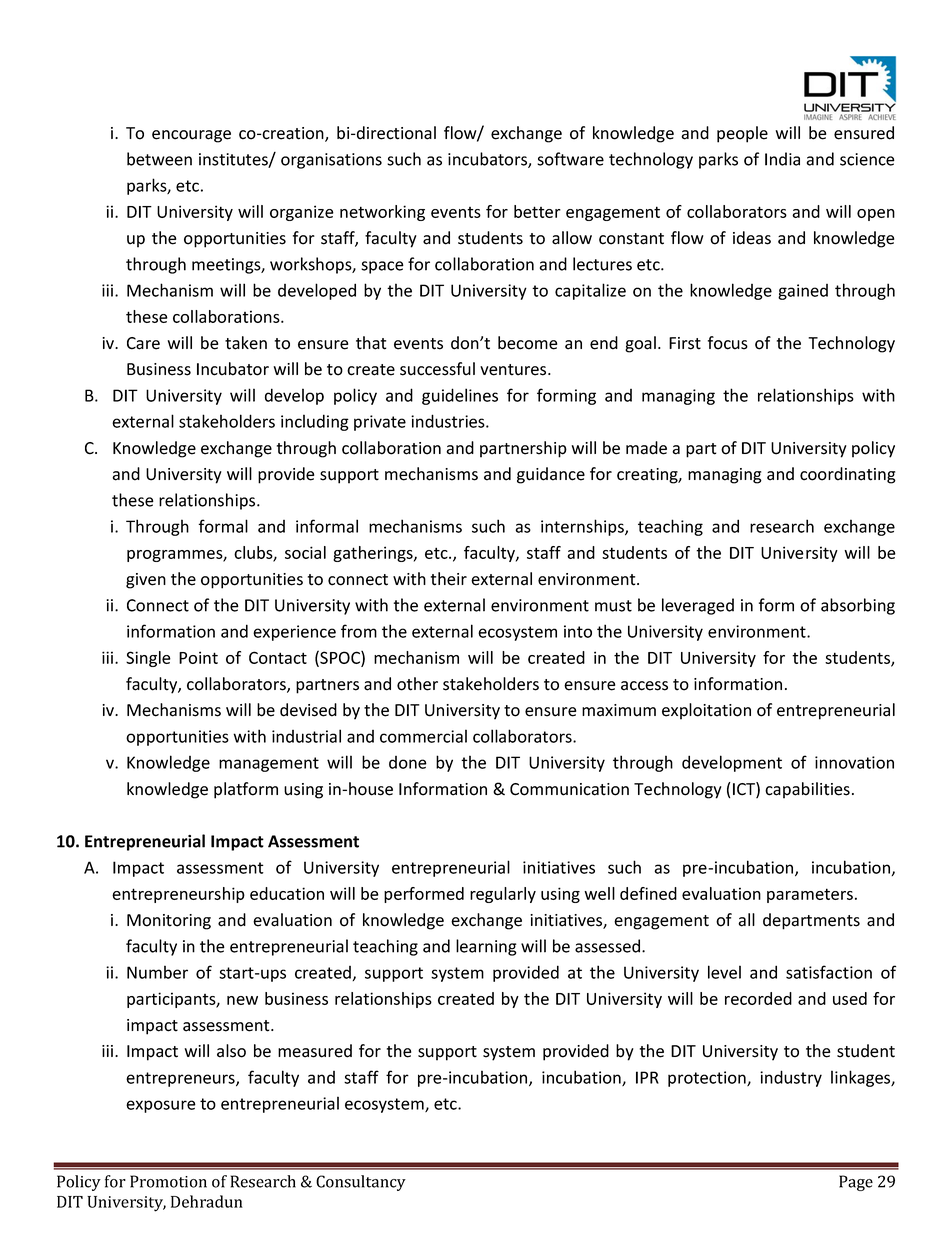 The image size is (952, 1233). I want to click on into, so click(578, 631).
